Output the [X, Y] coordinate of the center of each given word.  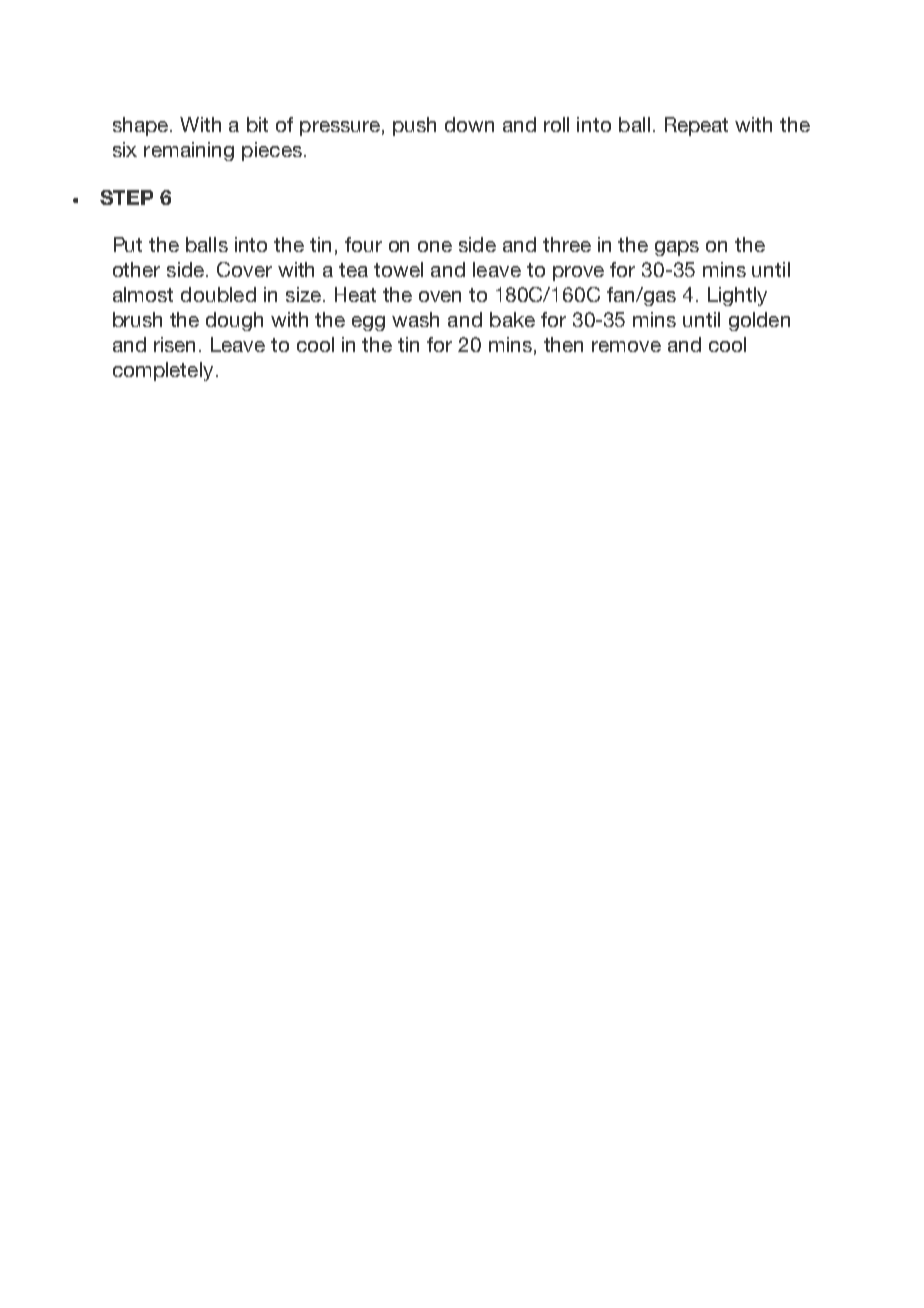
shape [142, 126]
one [435, 246]
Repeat [696, 126]
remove [626, 346]
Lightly [737, 296]
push [414, 126]
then [563, 344]
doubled [218, 294]
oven [440, 296]
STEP [126, 197]
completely [163, 371]
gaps [677, 248]
